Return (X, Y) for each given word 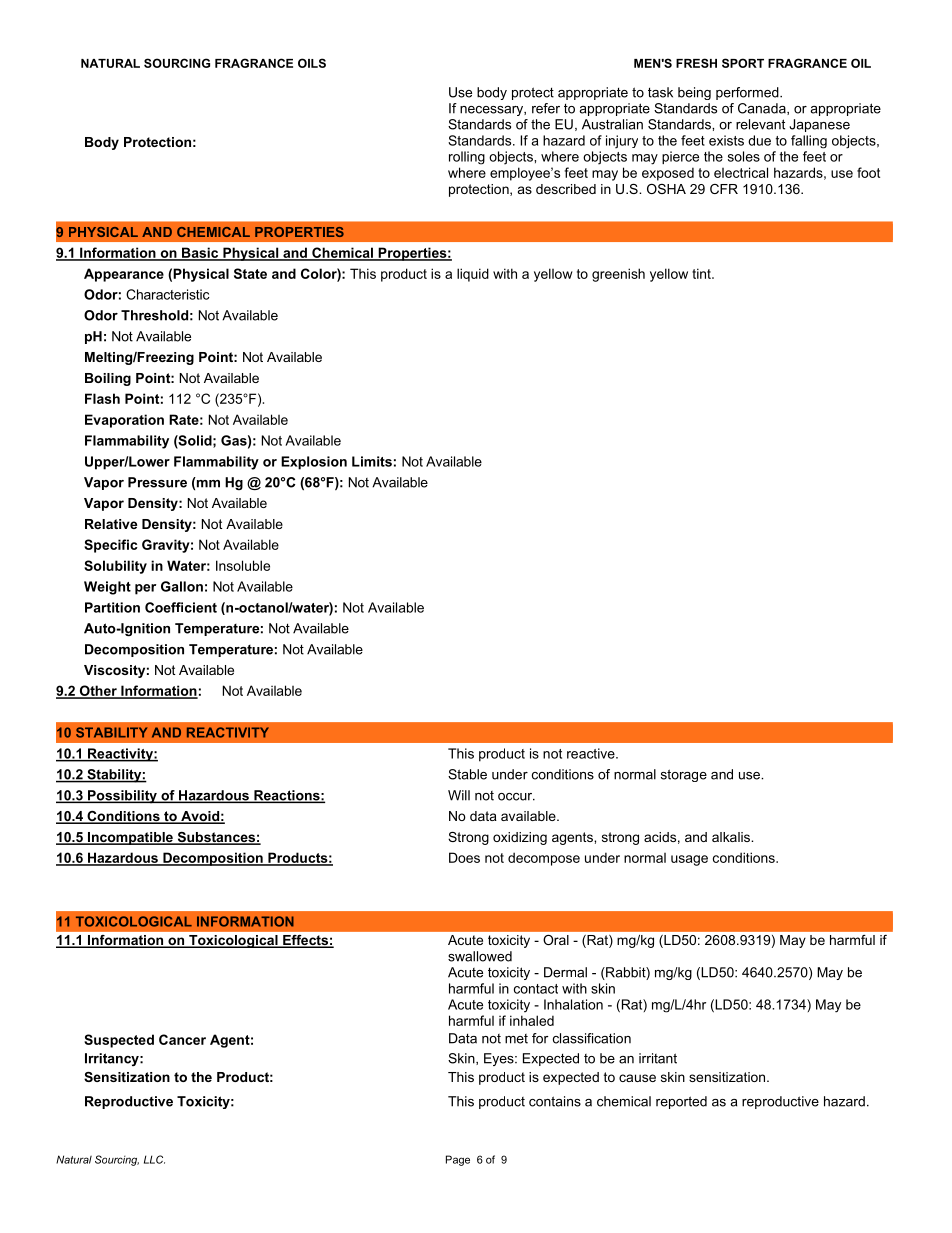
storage (684, 775)
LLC (154, 1159)
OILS (312, 63)
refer (546, 108)
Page (458, 1160)
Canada (763, 109)
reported (681, 1102)
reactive (592, 753)
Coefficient (181, 607)
